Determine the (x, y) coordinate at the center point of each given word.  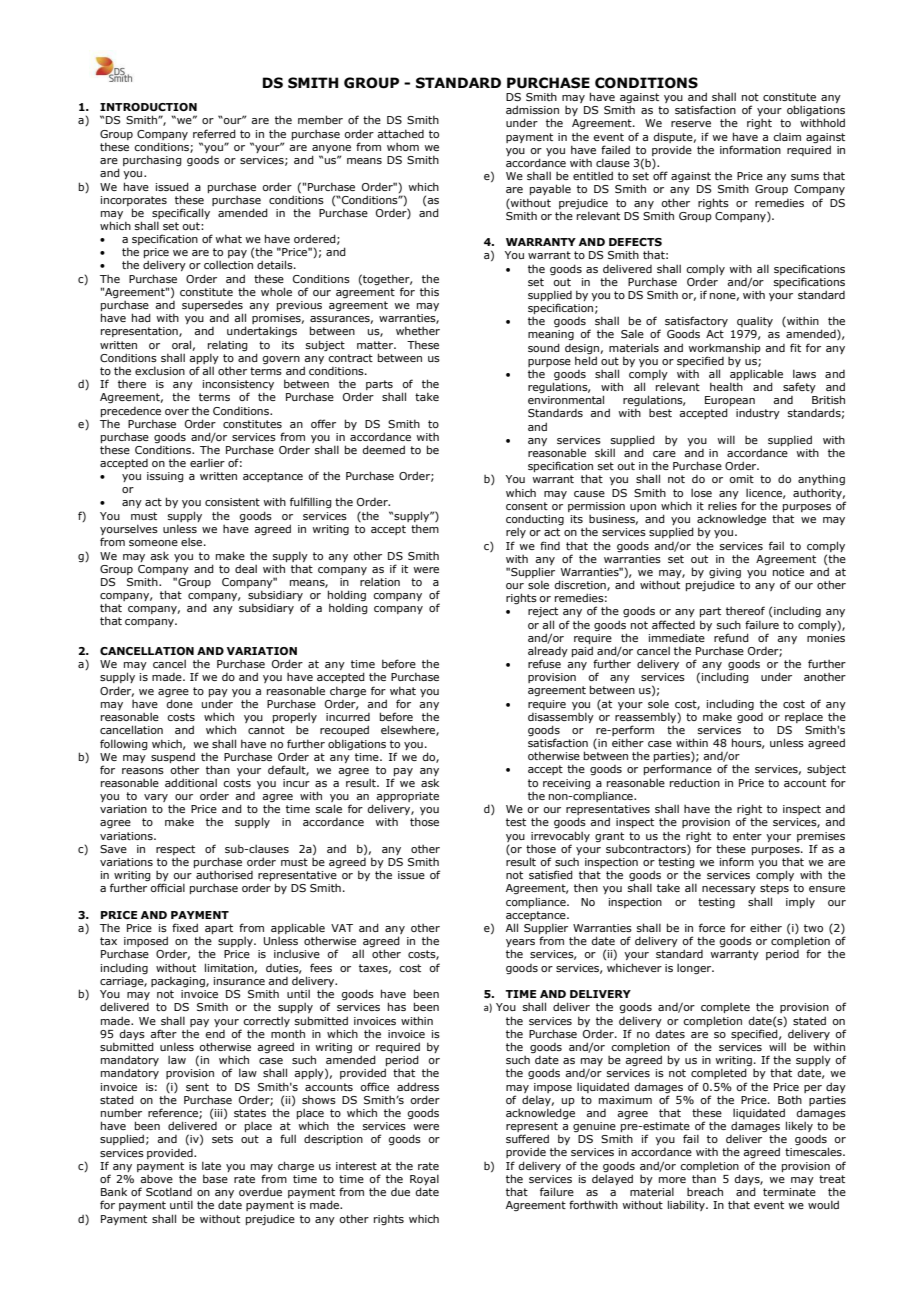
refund (731, 637)
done (179, 702)
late (211, 1165)
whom (403, 147)
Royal (424, 1181)
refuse (544, 663)
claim (787, 136)
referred (214, 133)
